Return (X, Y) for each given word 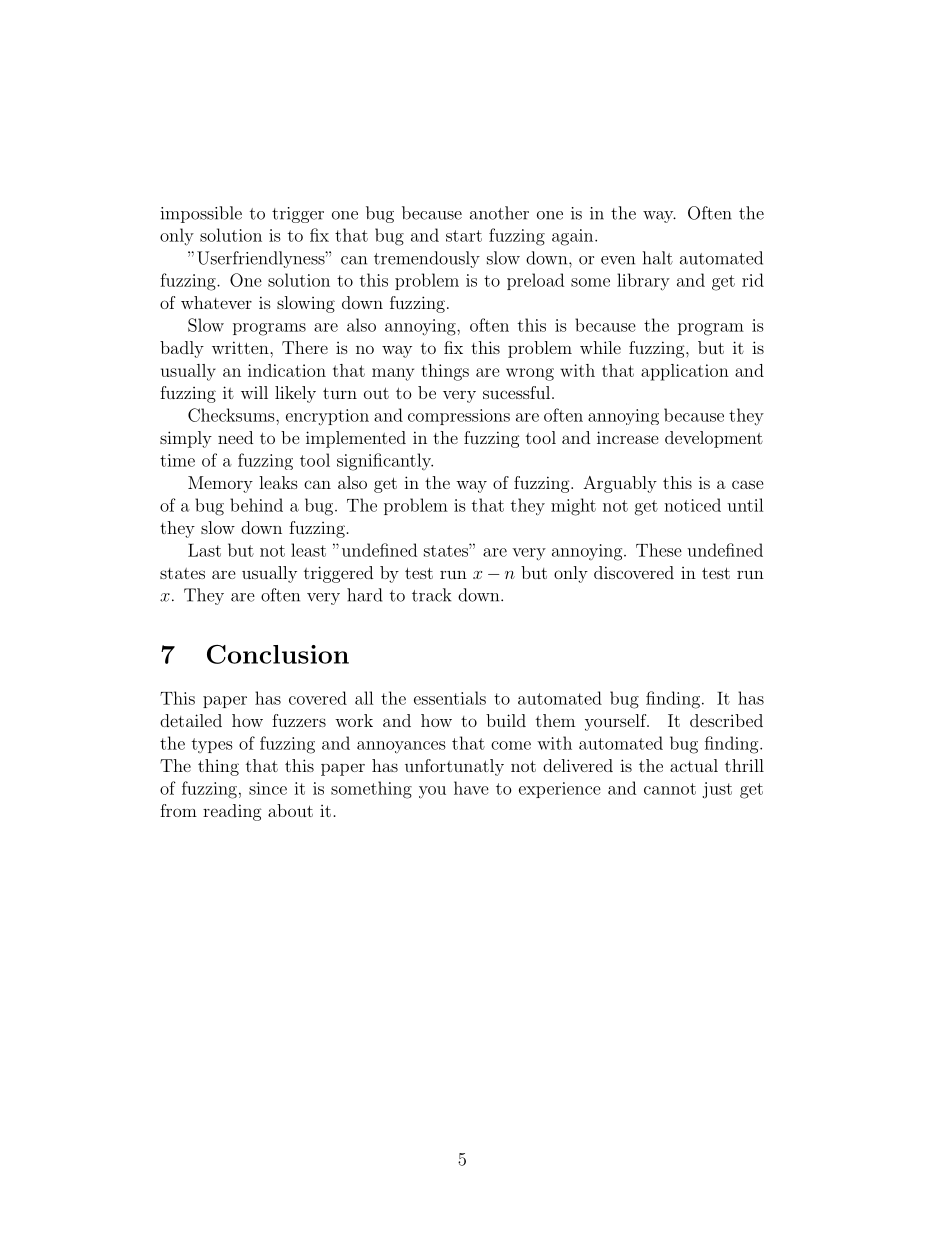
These (659, 550)
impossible (201, 214)
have (471, 788)
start (464, 236)
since (268, 788)
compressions (459, 417)
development (714, 439)
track (431, 595)
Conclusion (278, 654)
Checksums (232, 415)
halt (658, 258)
